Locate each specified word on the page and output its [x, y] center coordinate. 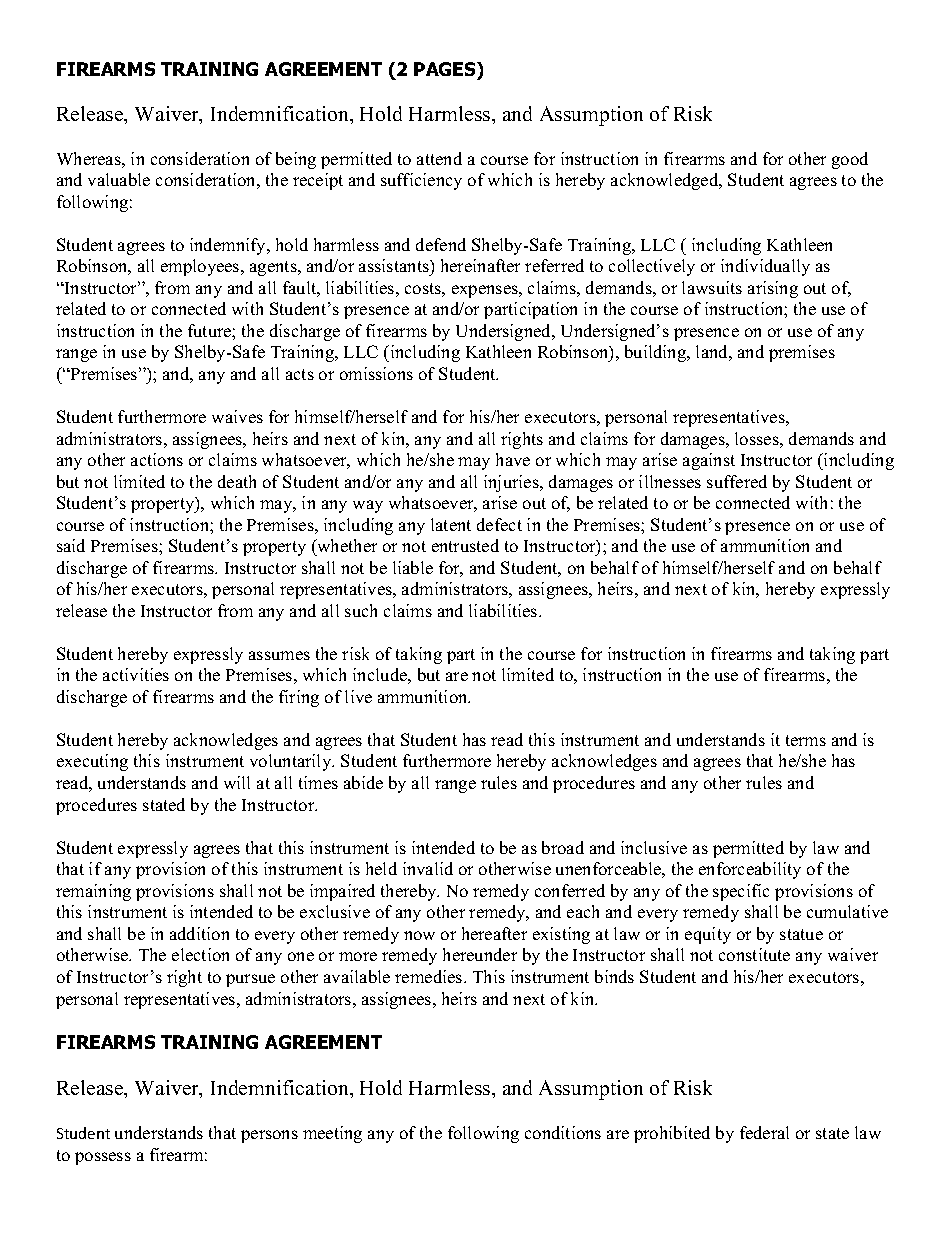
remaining [93, 892]
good [850, 160]
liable [413, 567]
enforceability [750, 870]
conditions [563, 1132]
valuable [119, 179]
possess [103, 1158]
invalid [428, 868]
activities [136, 674]
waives [237, 416]
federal [764, 1132]
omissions [376, 373]
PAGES [446, 69]
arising [773, 289]
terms [806, 740]
